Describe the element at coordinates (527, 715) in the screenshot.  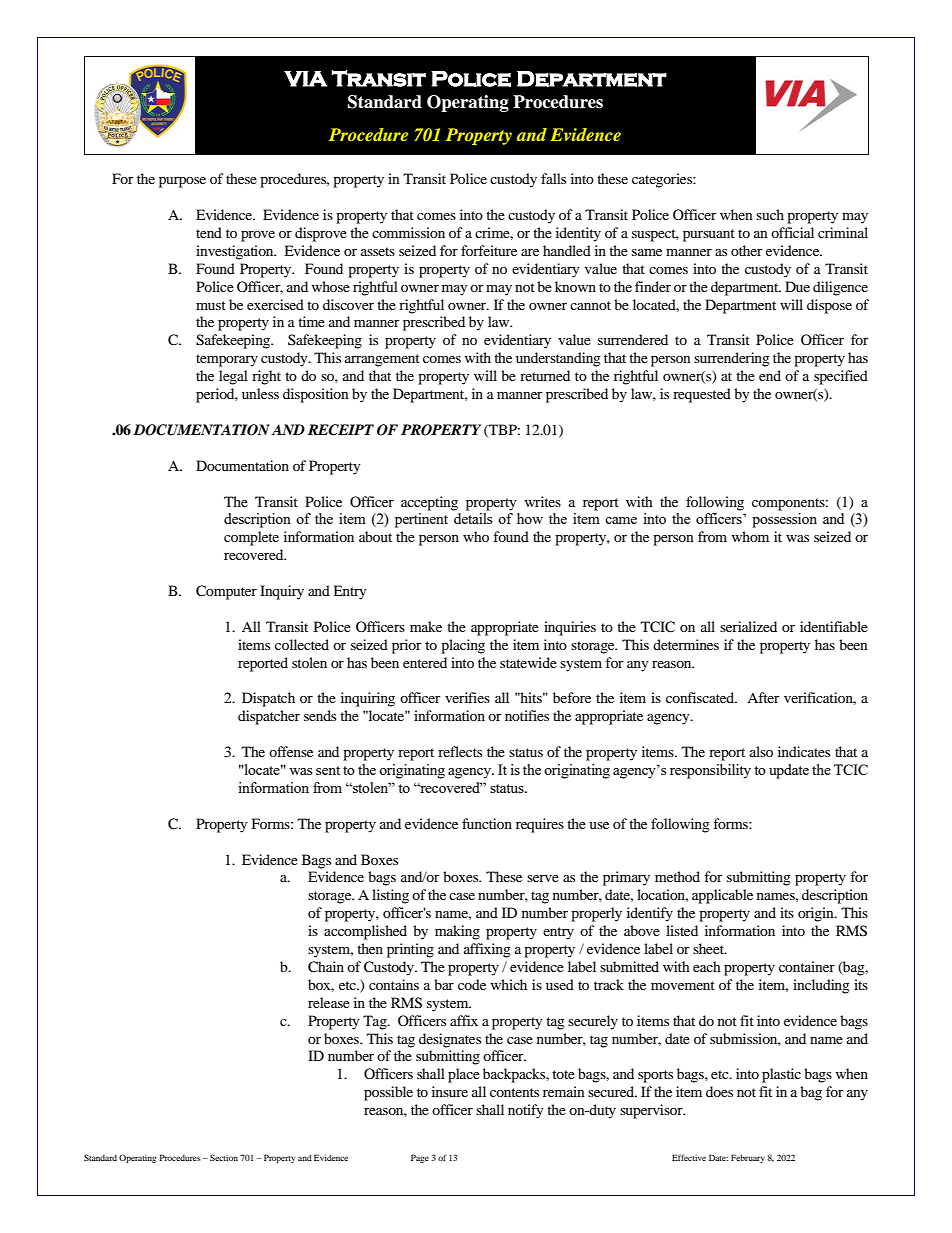
I see `notifies` at that location.
